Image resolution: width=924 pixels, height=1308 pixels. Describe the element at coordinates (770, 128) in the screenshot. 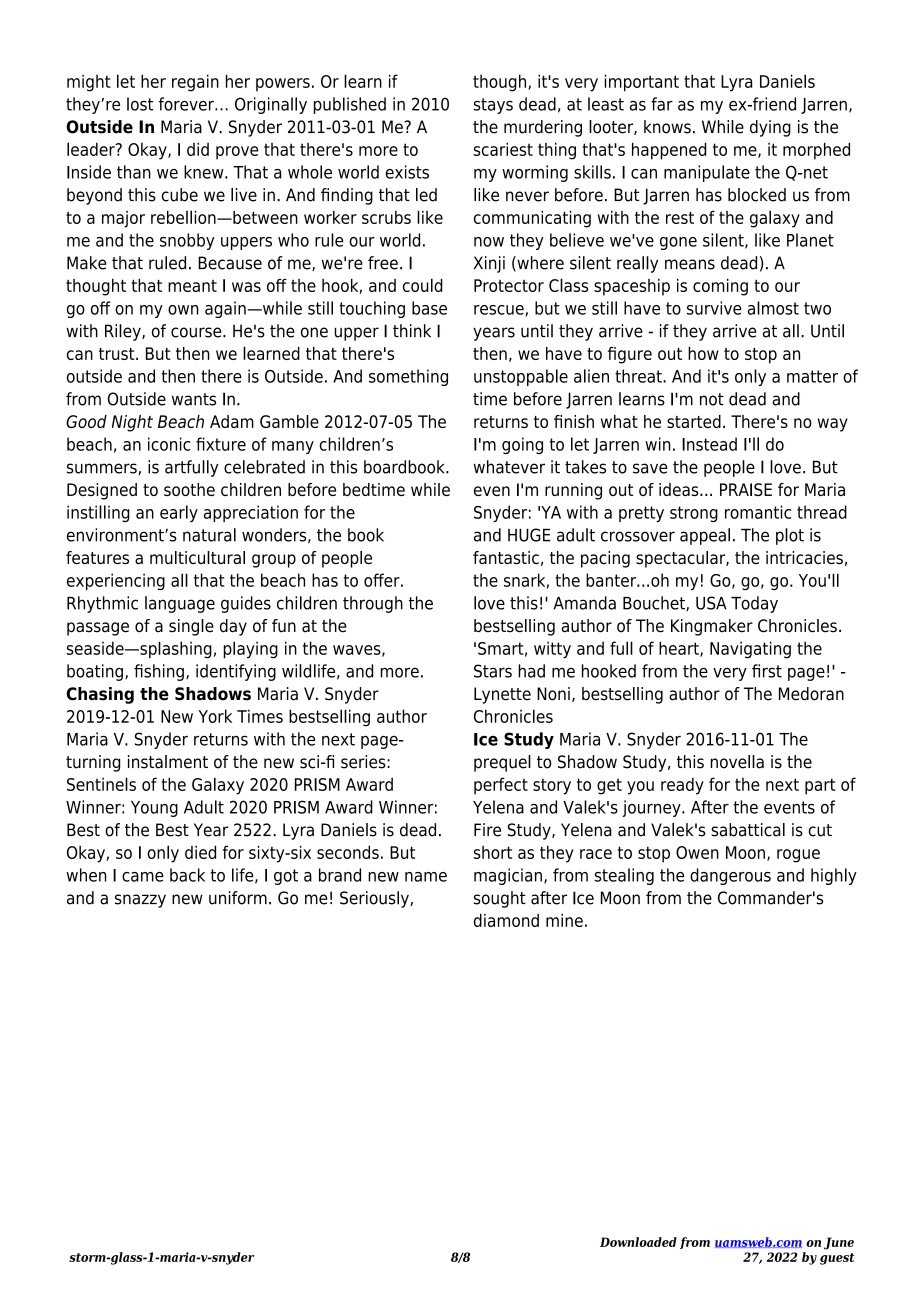

I see `dying` at that location.
